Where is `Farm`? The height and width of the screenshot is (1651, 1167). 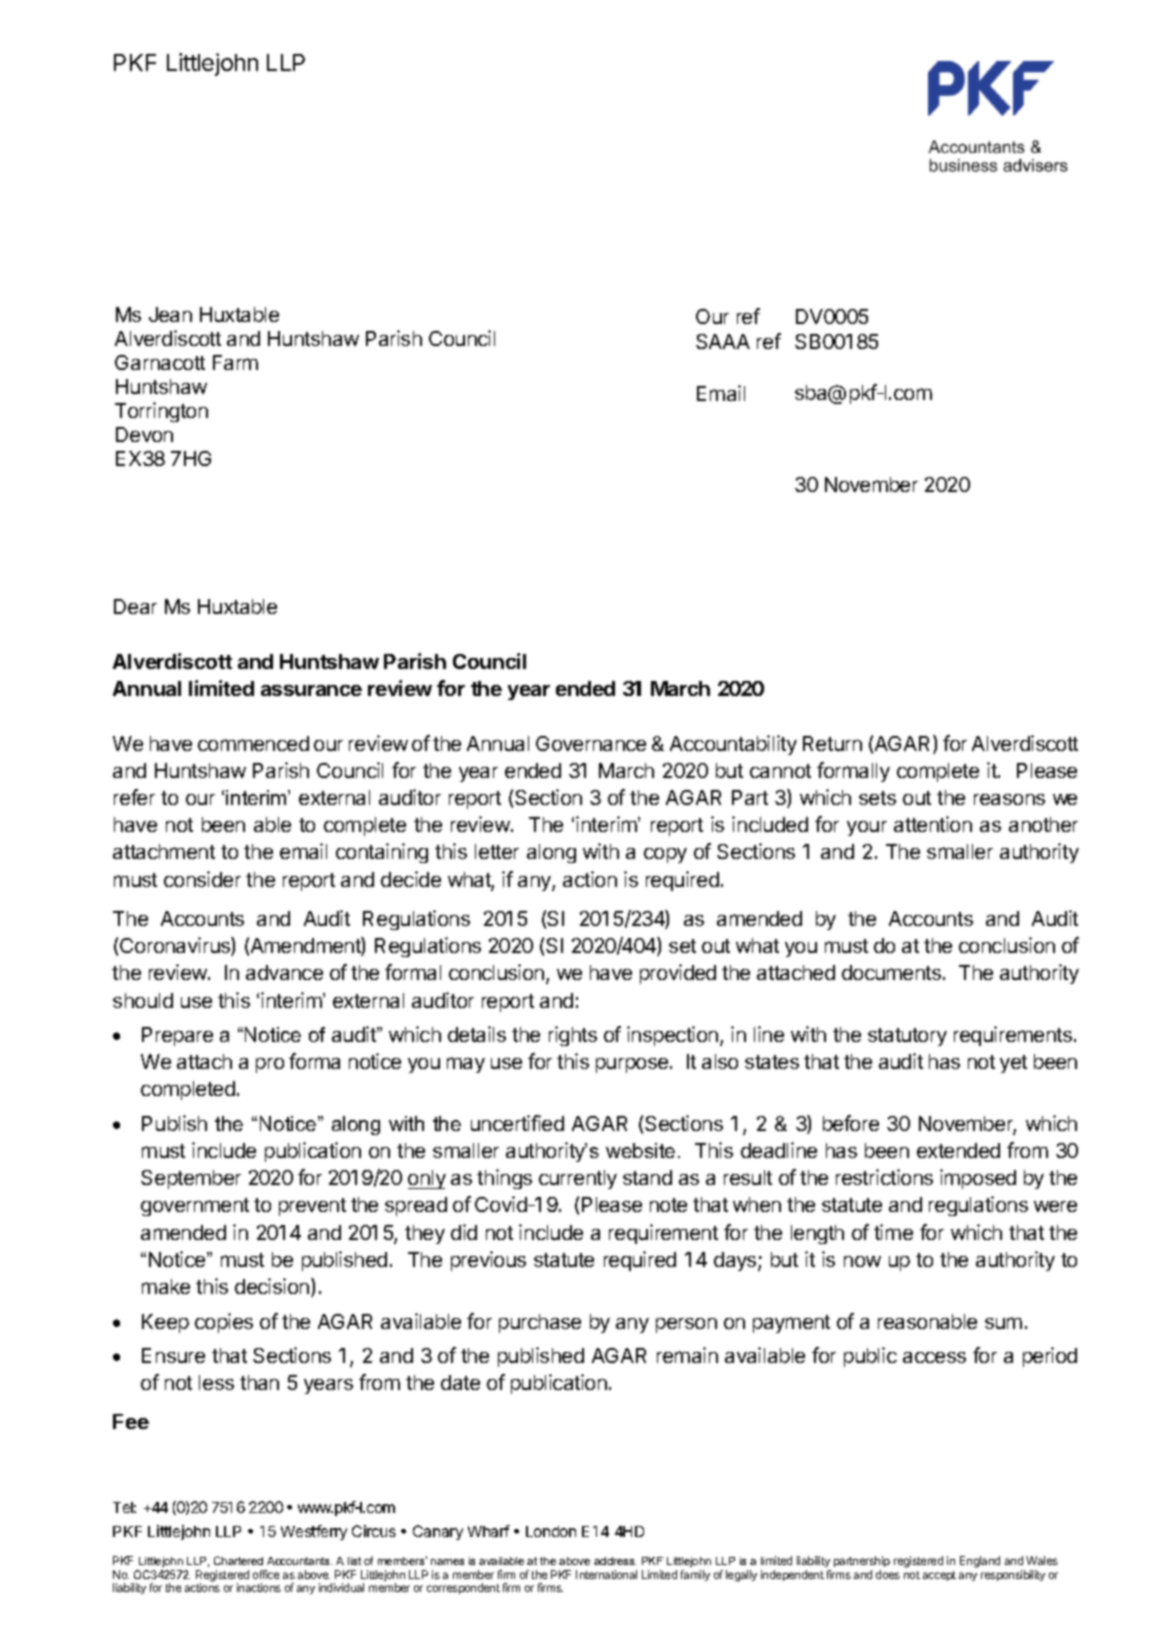 Farm is located at coordinates (235, 362).
